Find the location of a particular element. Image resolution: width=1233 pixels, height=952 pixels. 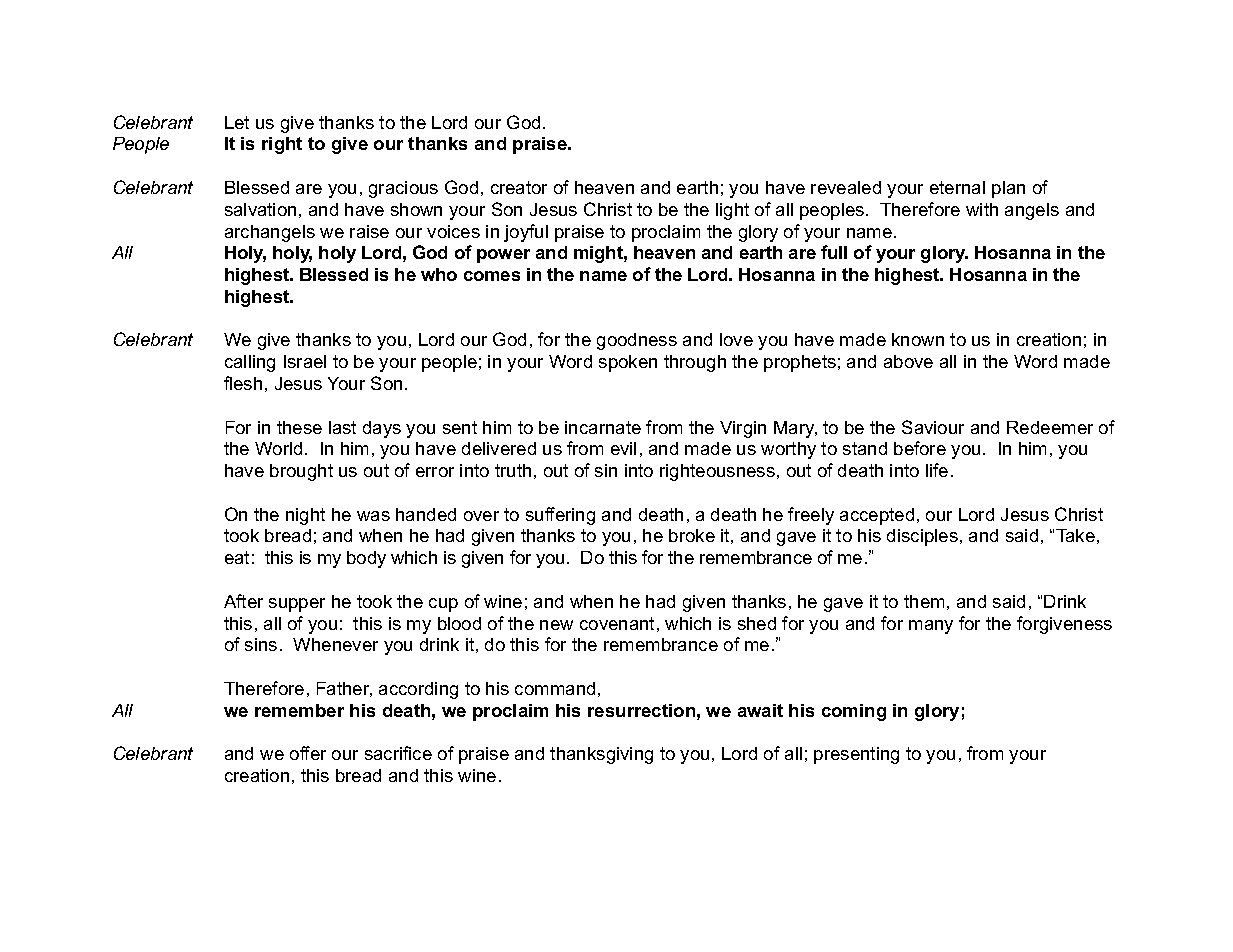

supper is located at coordinates (297, 605).
